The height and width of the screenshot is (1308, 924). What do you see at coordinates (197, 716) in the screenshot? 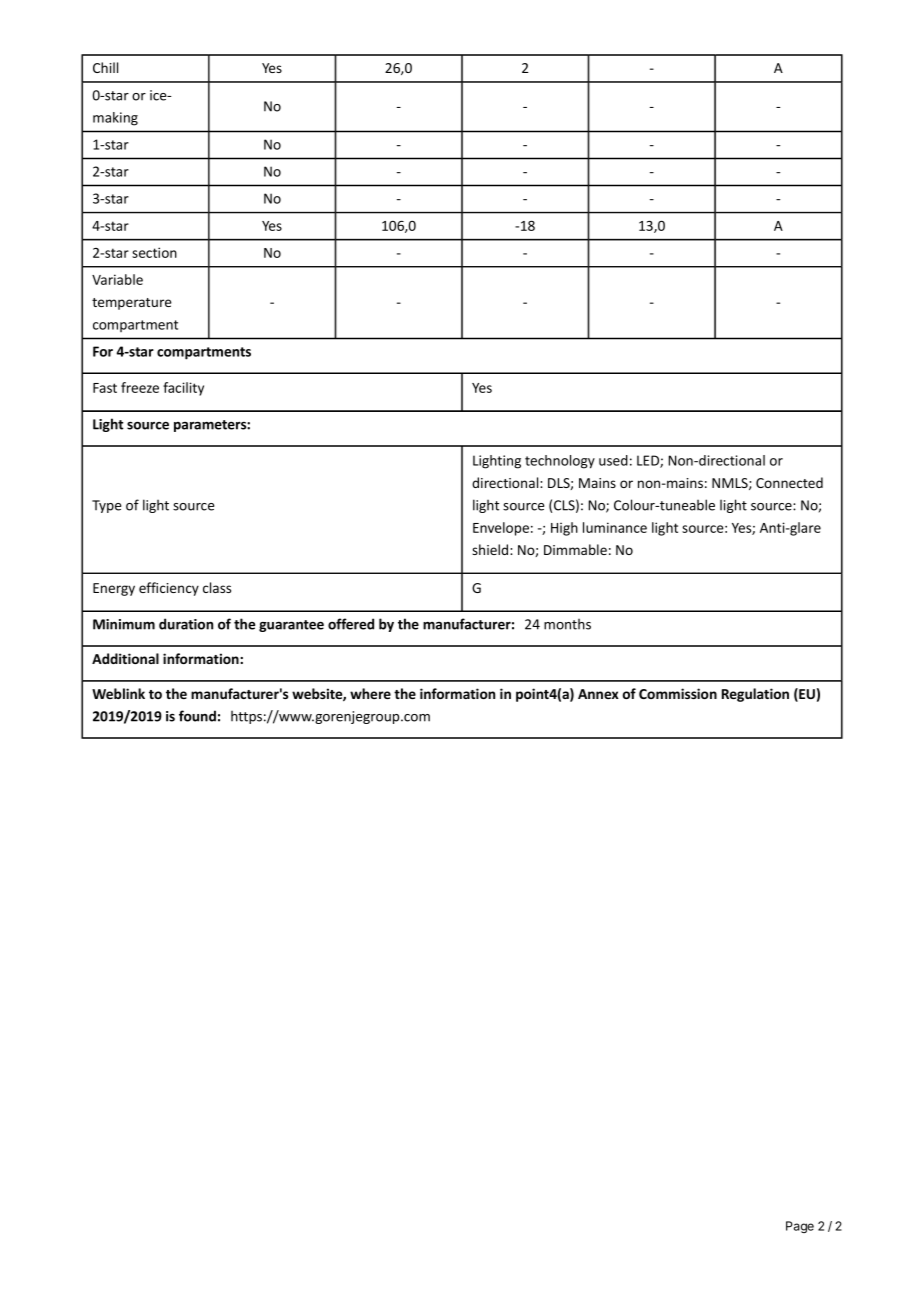
I see `found` at bounding box center [197, 716].
